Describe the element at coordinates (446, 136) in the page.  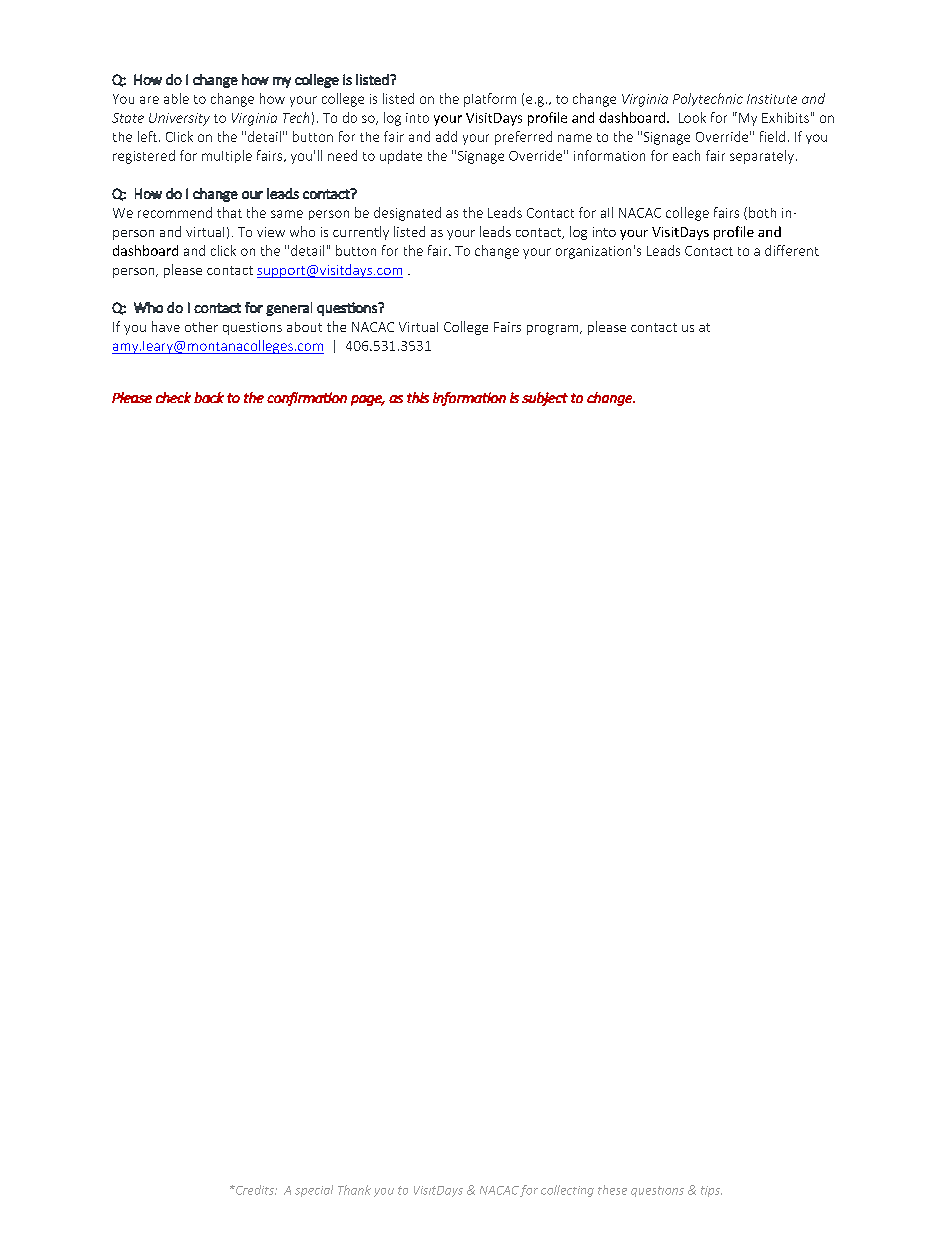
I see `add` at that location.
